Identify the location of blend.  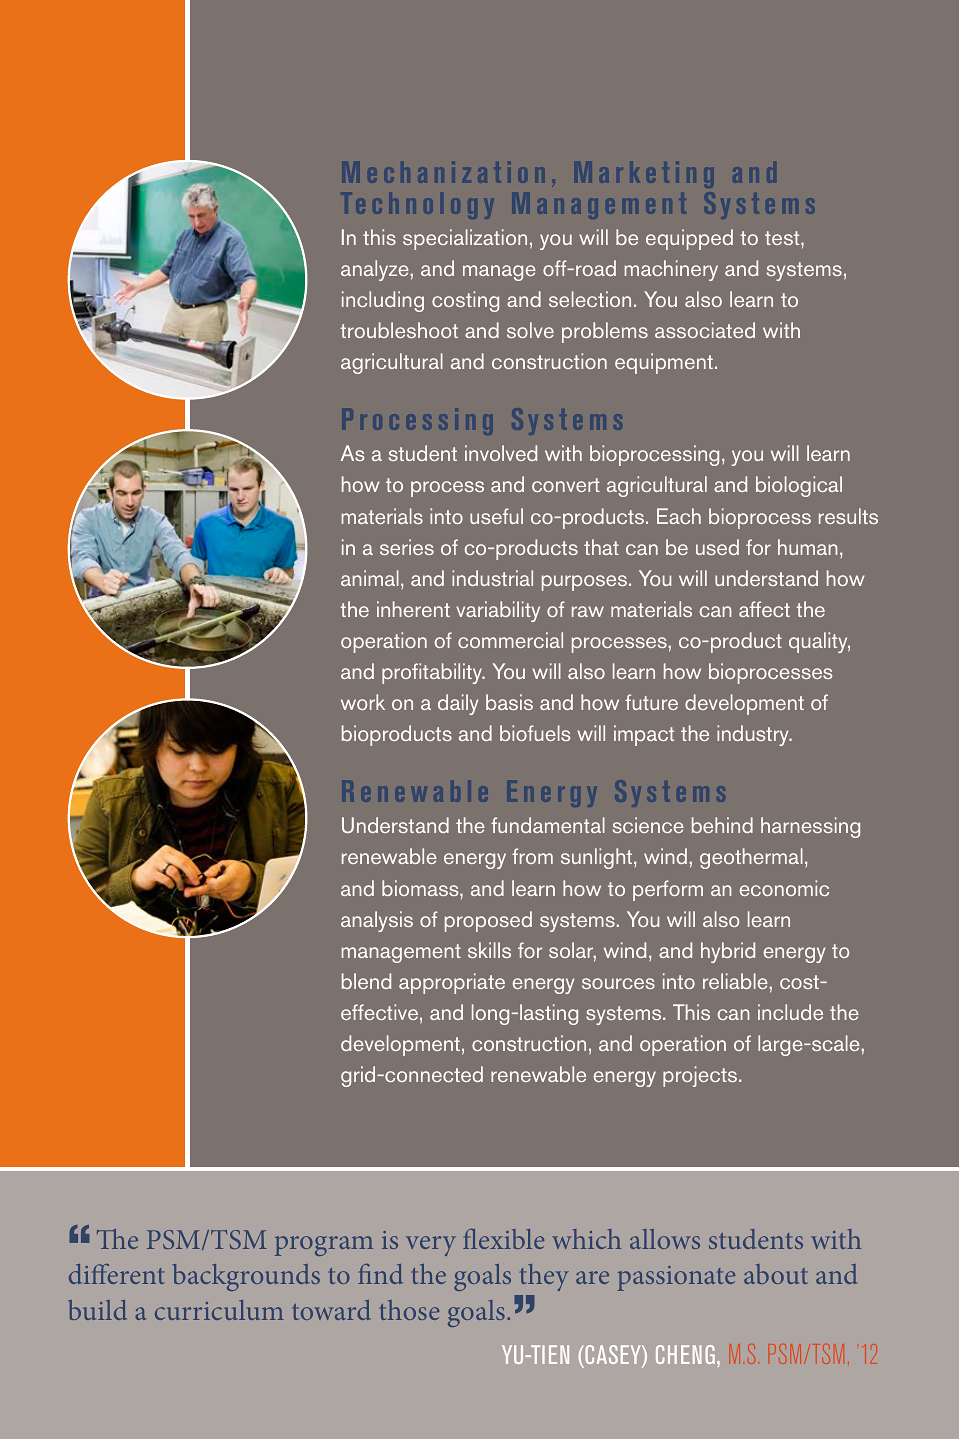
(366, 981).
